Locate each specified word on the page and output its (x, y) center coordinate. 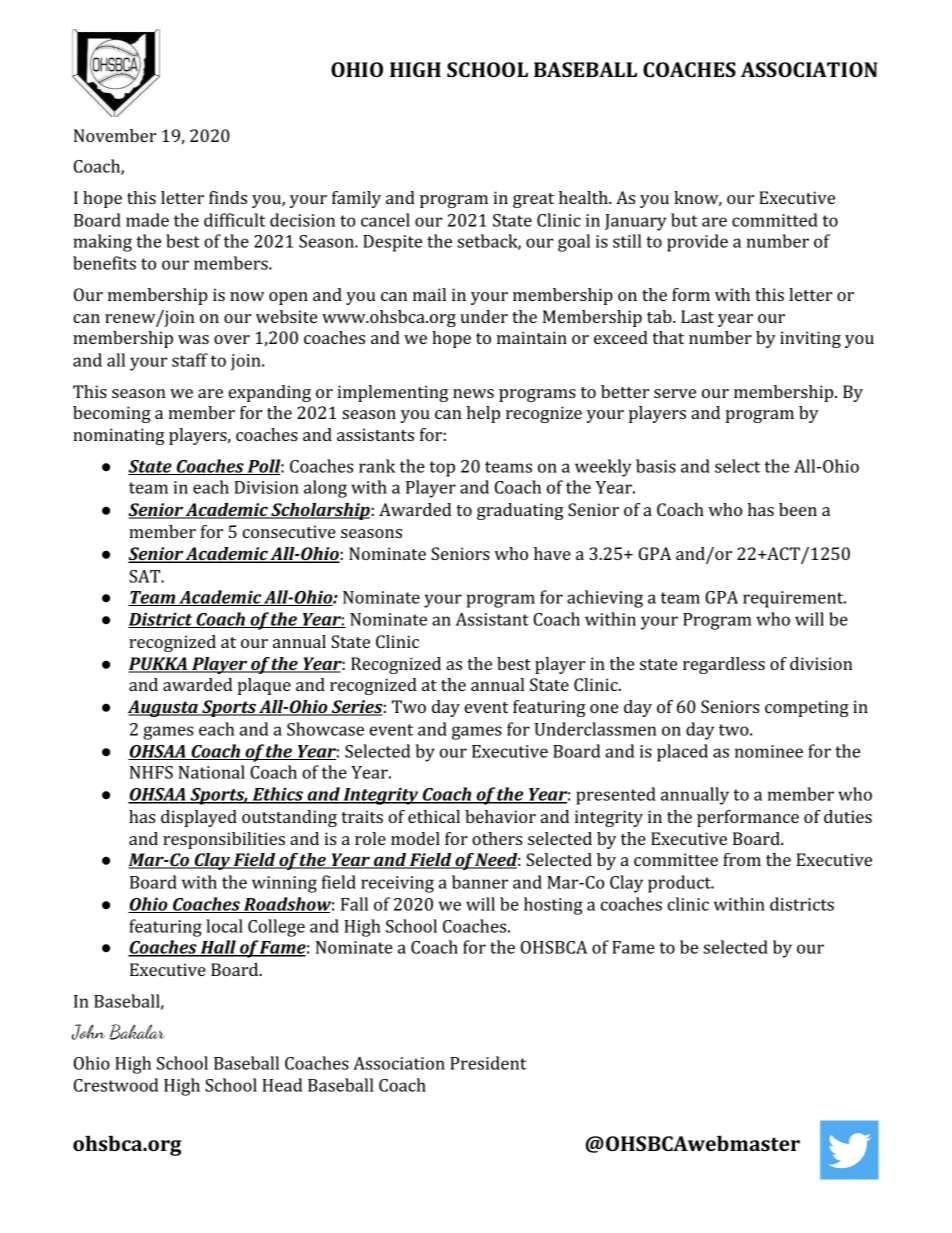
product (680, 884)
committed (775, 220)
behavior (500, 816)
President (488, 1063)
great (533, 200)
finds (228, 197)
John (88, 1032)
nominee (769, 751)
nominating (119, 436)
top (442, 469)
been (798, 509)
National (212, 772)
